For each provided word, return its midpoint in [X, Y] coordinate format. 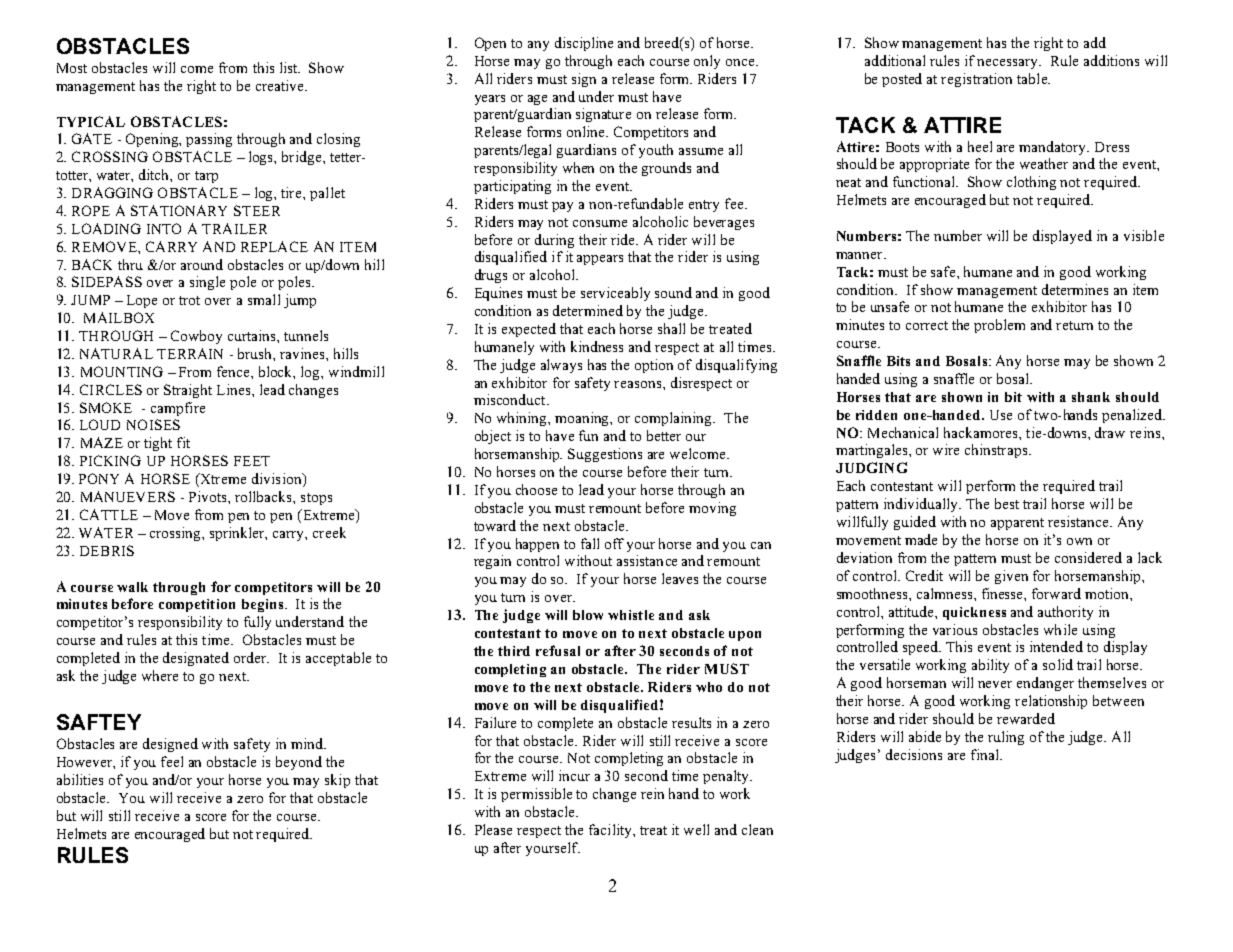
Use [1001, 415]
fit [183, 442]
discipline [584, 44]
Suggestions [605, 455]
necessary [1009, 64]
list [290, 67]
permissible [536, 795]
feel [172, 761]
